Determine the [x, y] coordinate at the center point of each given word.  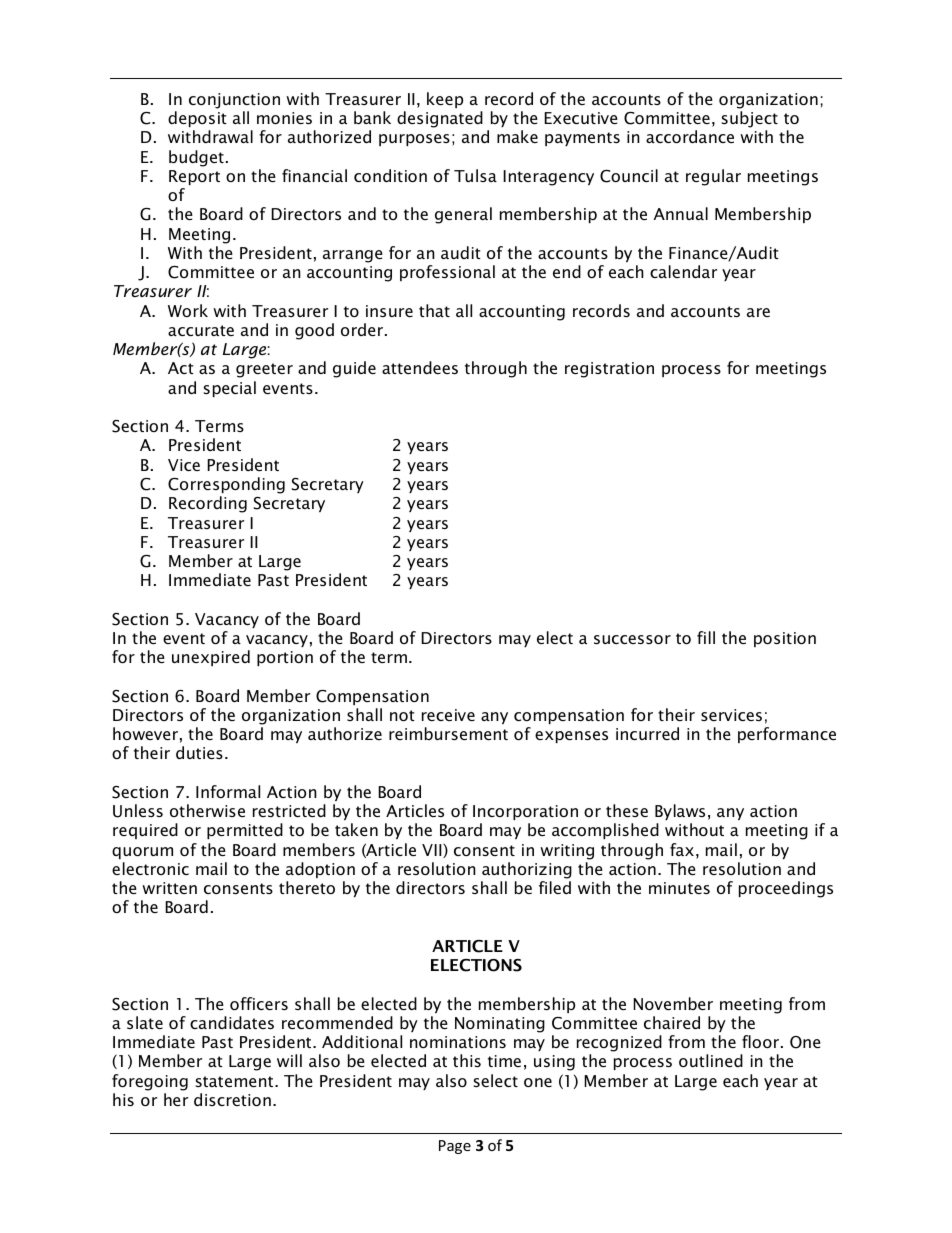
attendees [420, 367]
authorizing [527, 870]
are [758, 312]
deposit [197, 119]
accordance [690, 136]
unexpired [211, 658]
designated [440, 119]
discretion [232, 1099]
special [230, 389]
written [169, 888]
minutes [679, 888]
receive [448, 715]
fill [706, 637]
